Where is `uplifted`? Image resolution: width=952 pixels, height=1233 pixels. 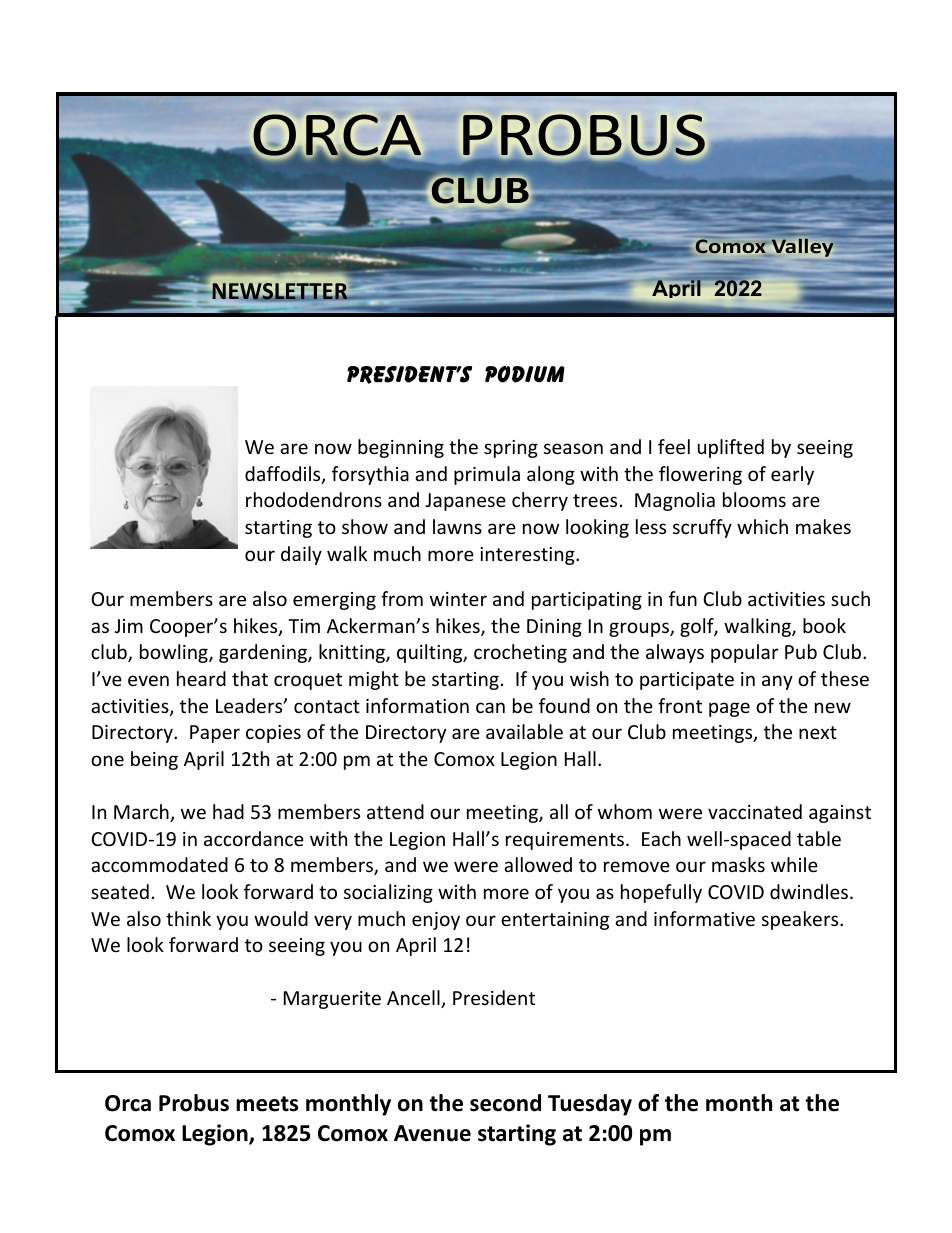 uplifted is located at coordinates (731, 448).
